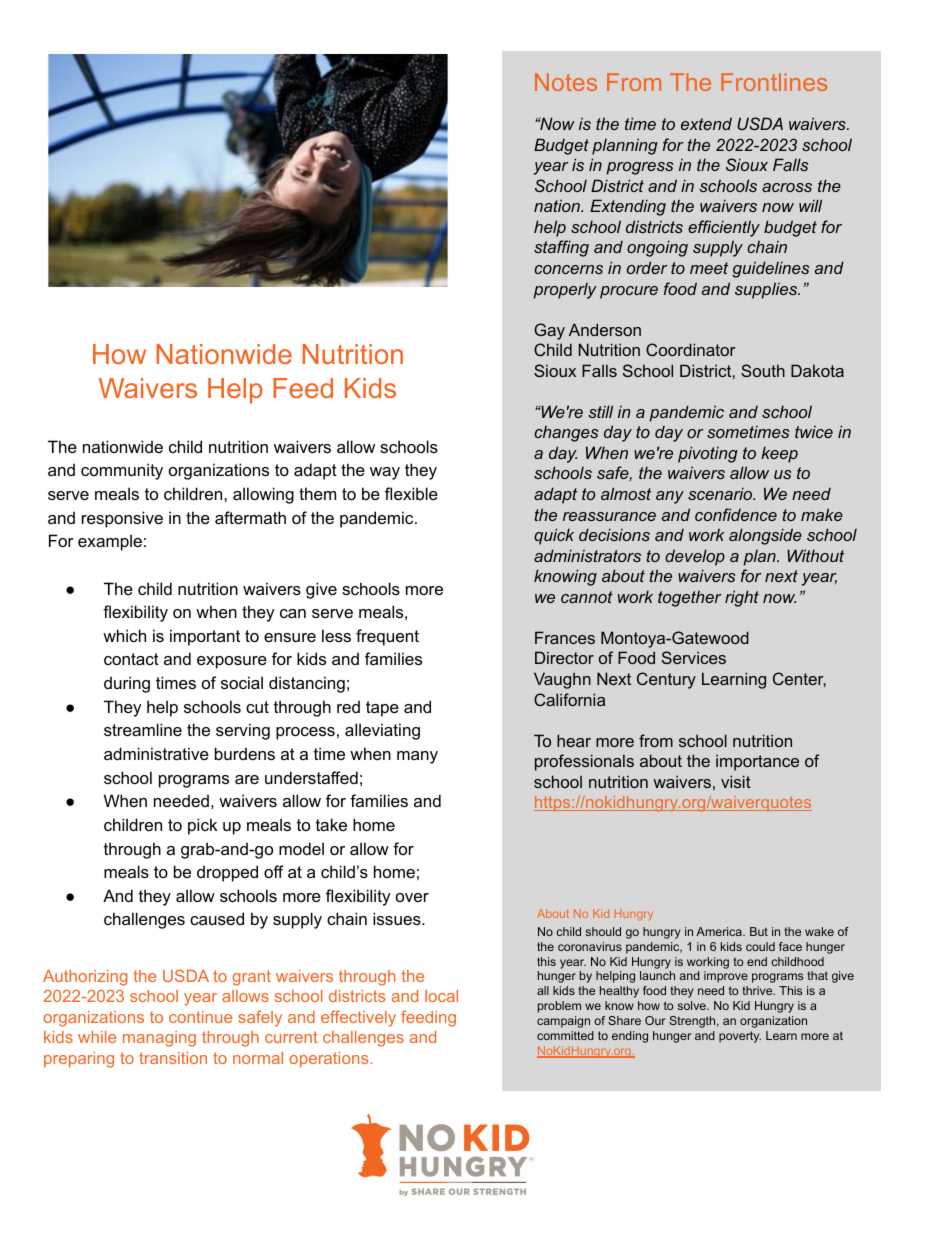 Image resolution: width=952 pixels, height=1233 pixels. I want to click on local, so click(441, 996).
